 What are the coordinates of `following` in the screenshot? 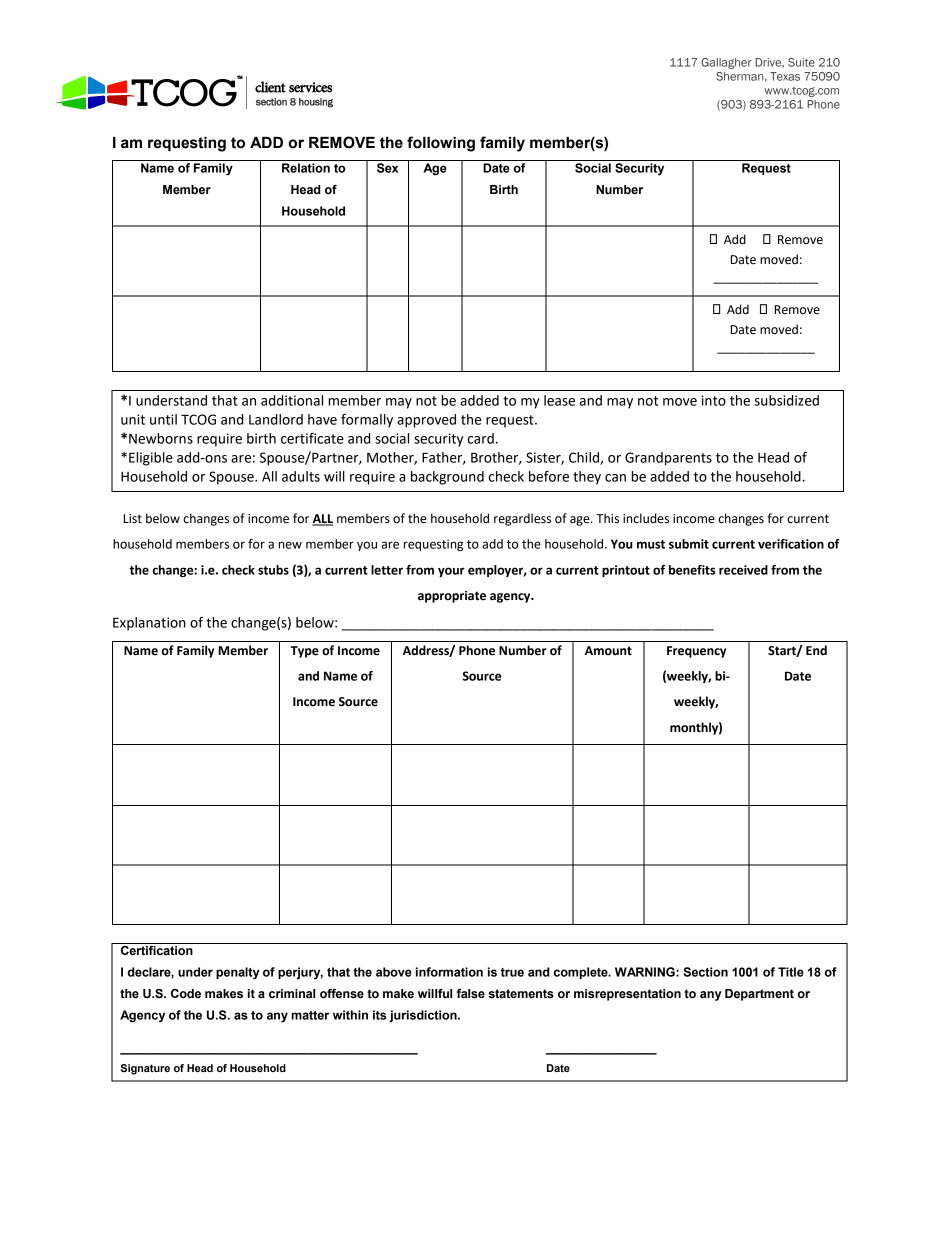 It's located at (441, 144).
